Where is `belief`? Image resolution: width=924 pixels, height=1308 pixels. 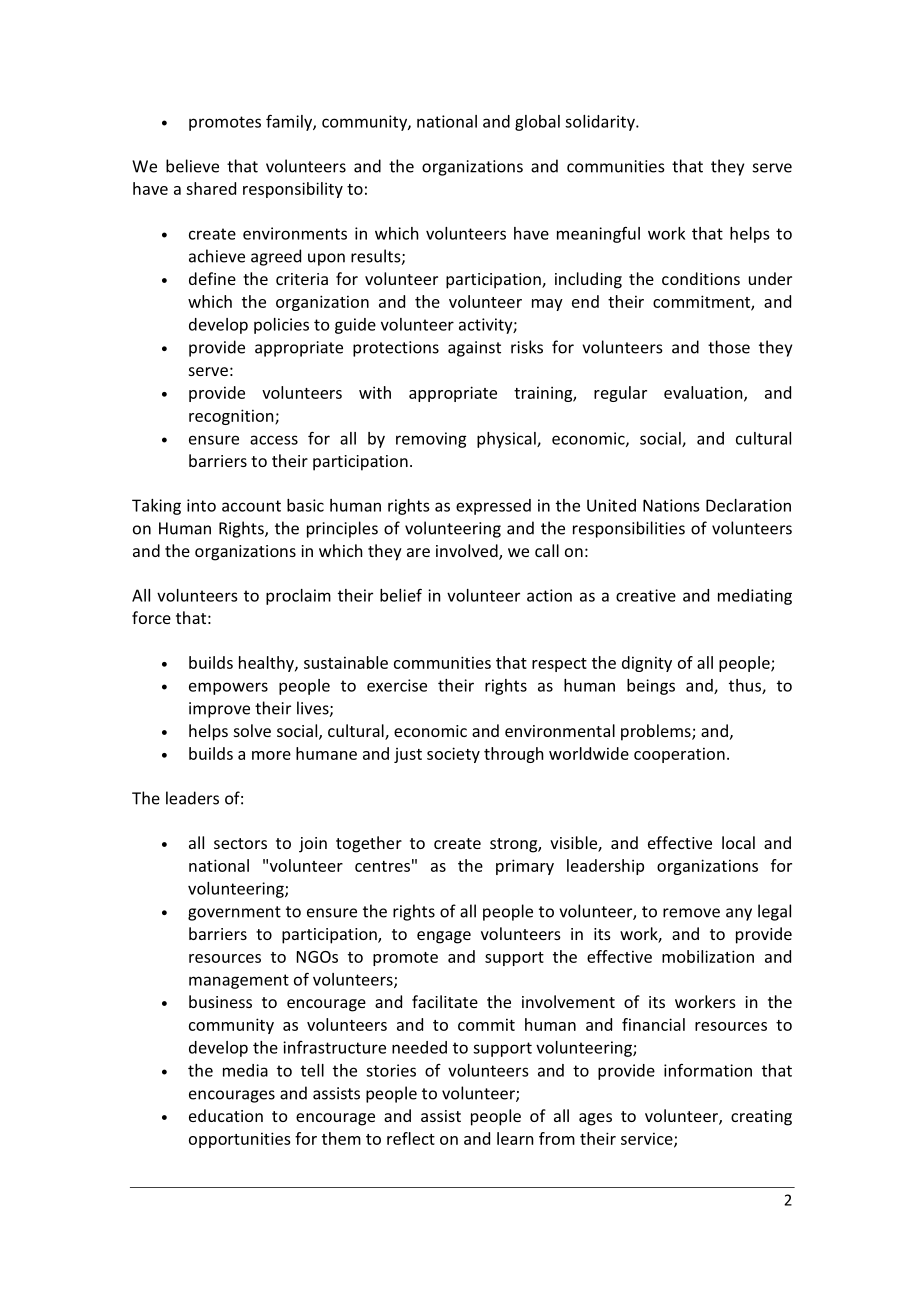 belief is located at coordinates (401, 595).
